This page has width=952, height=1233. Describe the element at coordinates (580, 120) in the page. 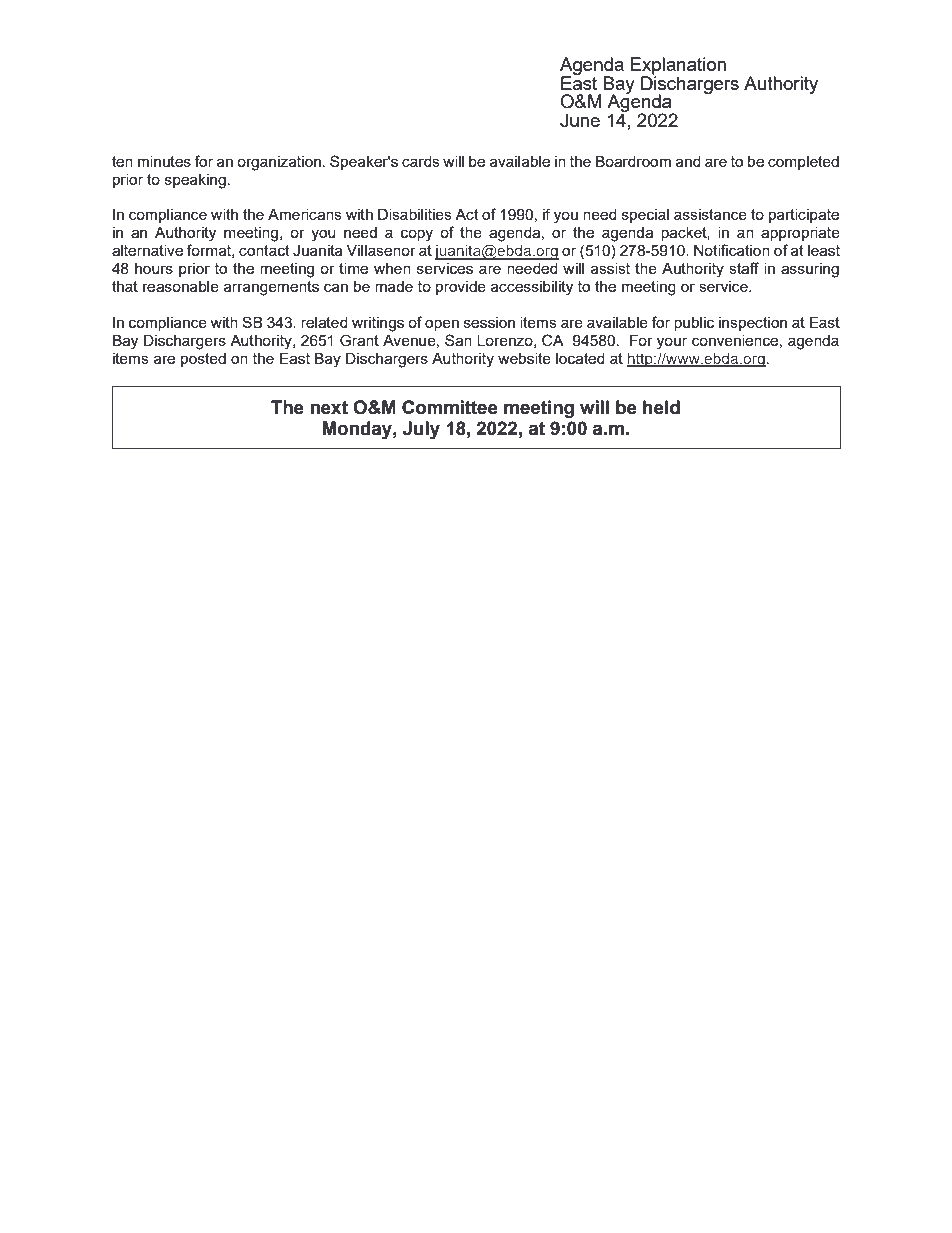

I see `June` at that location.
